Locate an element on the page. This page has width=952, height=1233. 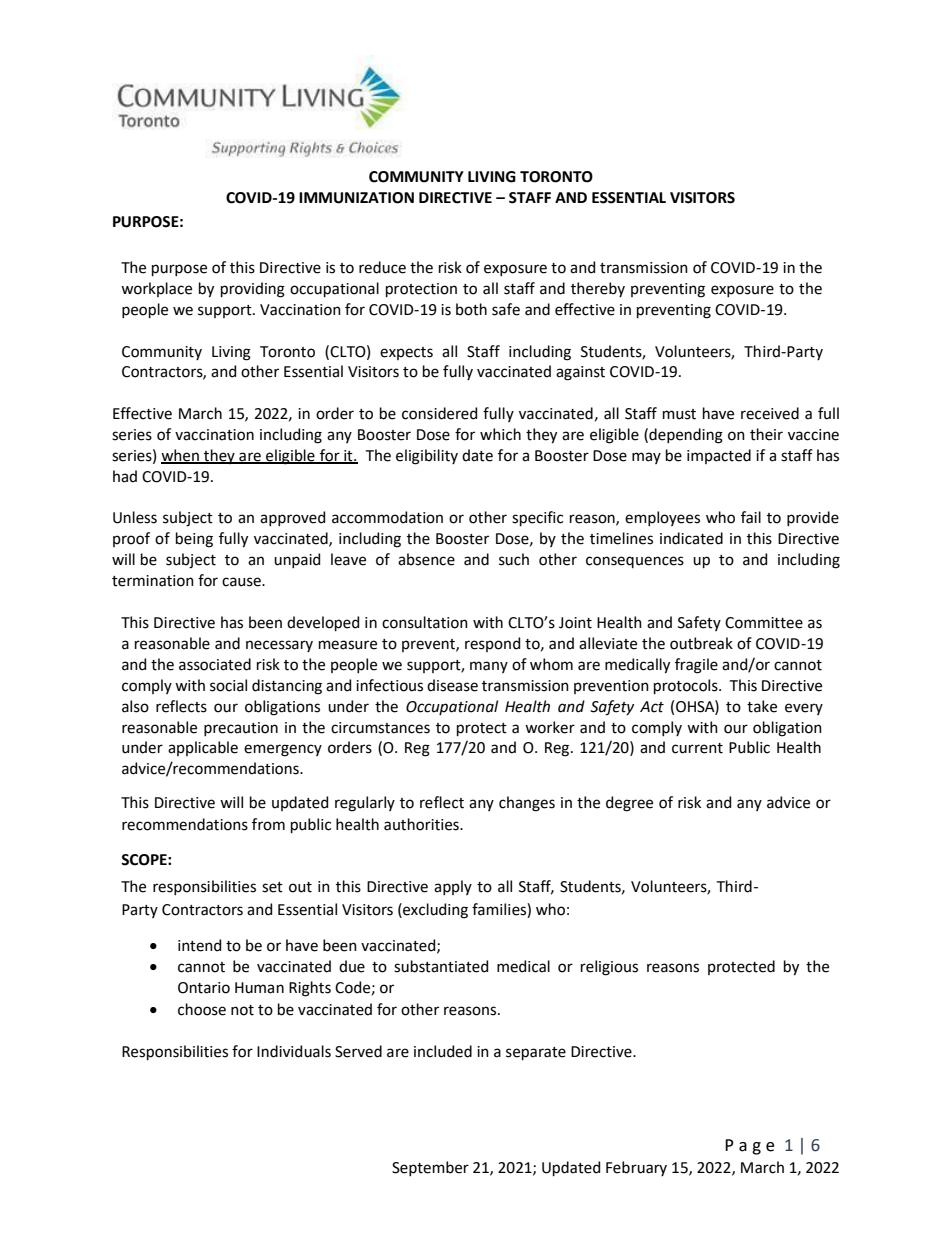
Individuals is located at coordinates (294, 1051).
